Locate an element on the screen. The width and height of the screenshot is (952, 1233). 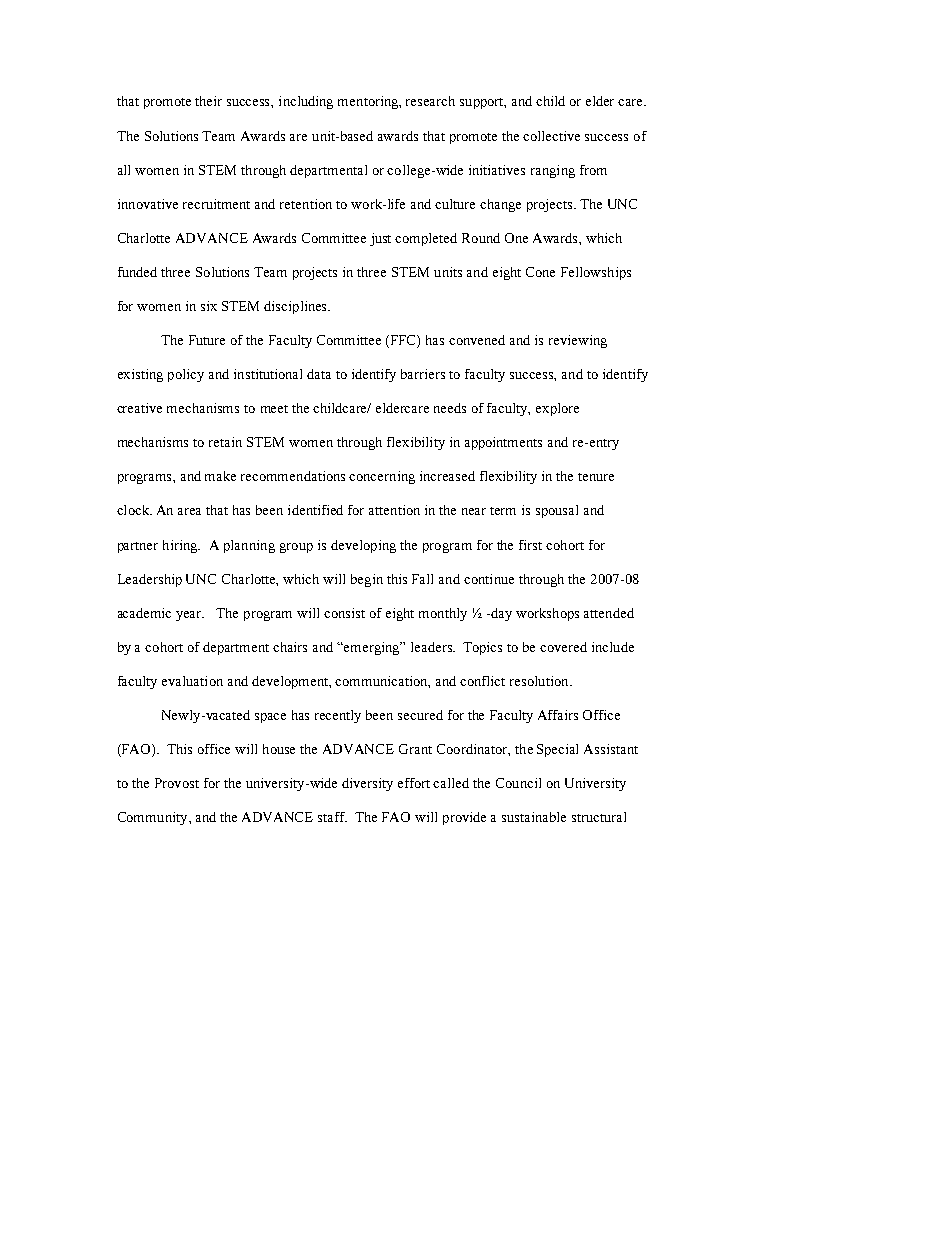
sustainable is located at coordinates (534, 817).
